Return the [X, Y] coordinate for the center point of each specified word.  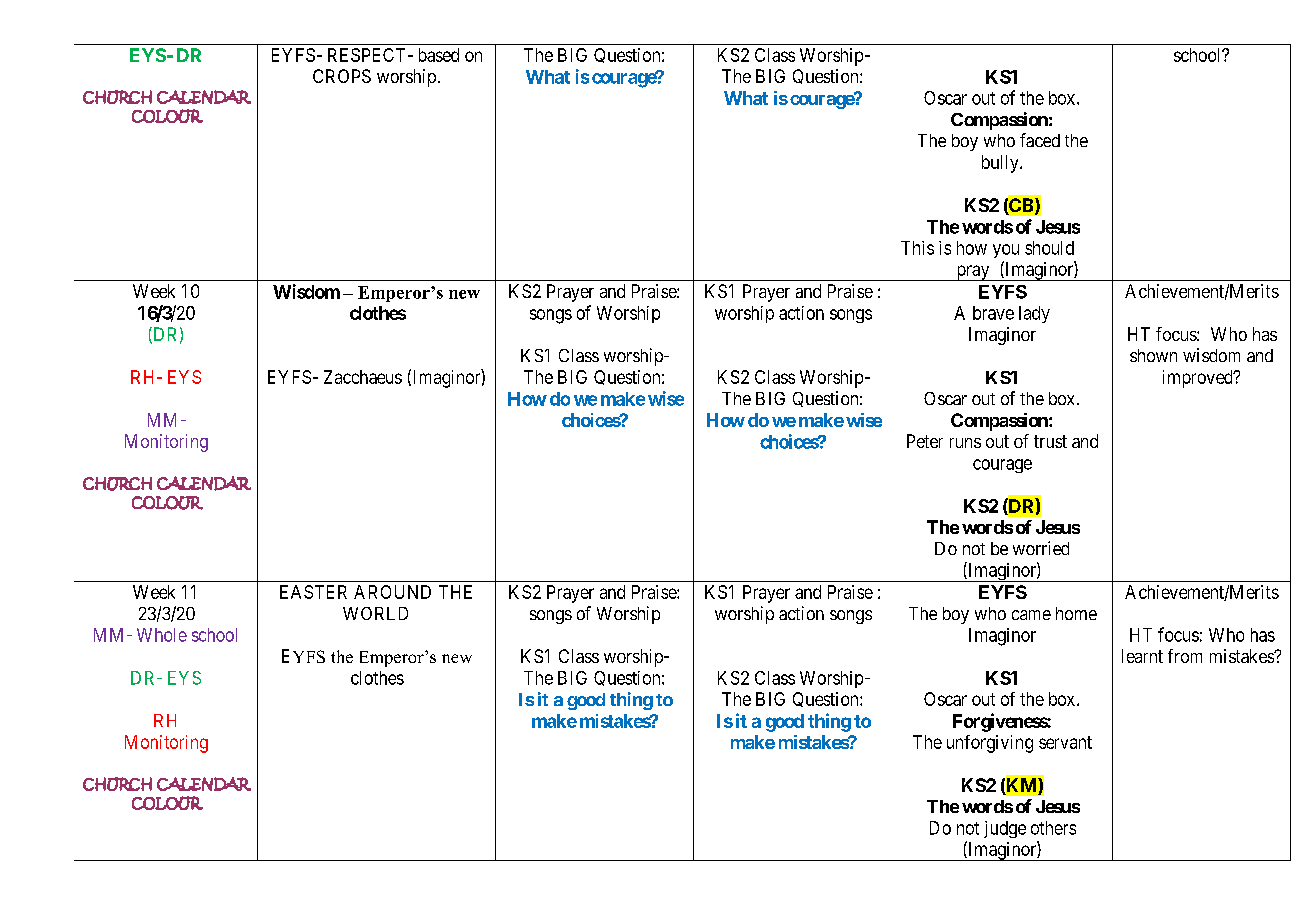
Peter [925, 441]
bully [1001, 164]
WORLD [375, 613]
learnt [1142, 656]
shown [1153, 355]
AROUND [392, 592]
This [917, 248]
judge [1005, 829]
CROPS [342, 76]
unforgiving [990, 744]
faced [1040, 140]
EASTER [313, 592]
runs [965, 443]
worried [1041, 548]
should [1049, 248]
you [1006, 251]
